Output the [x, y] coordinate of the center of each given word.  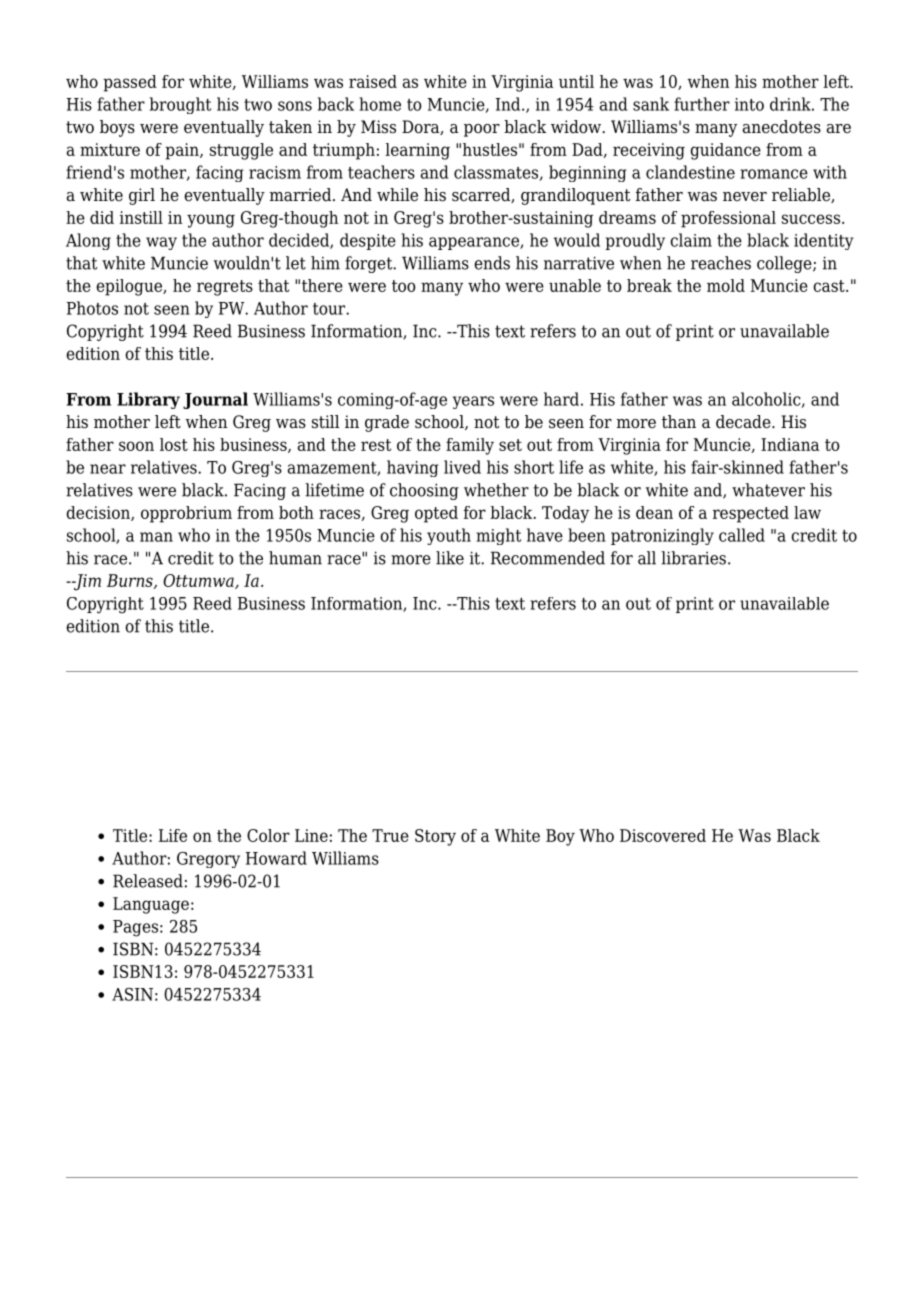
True [390, 835]
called [742, 535]
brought [180, 105]
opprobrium [186, 514]
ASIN [132, 994]
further [702, 104]
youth [449, 536]
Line [311, 835]
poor [482, 130]
